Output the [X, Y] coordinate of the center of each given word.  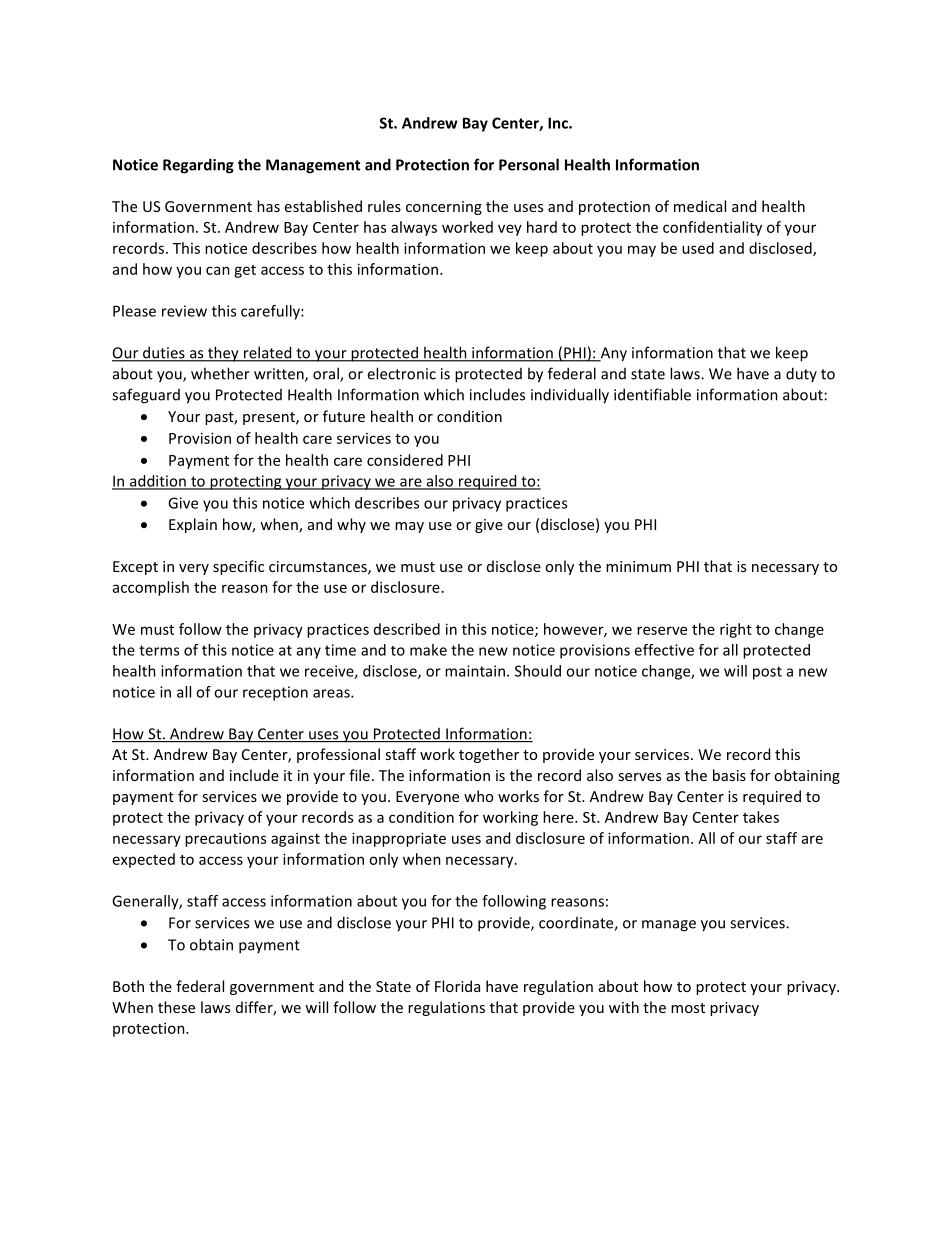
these [176, 1007]
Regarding [198, 166]
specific [238, 567]
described [407, 629]
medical [700, 206]
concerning [444, 208]
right [736, 630]
